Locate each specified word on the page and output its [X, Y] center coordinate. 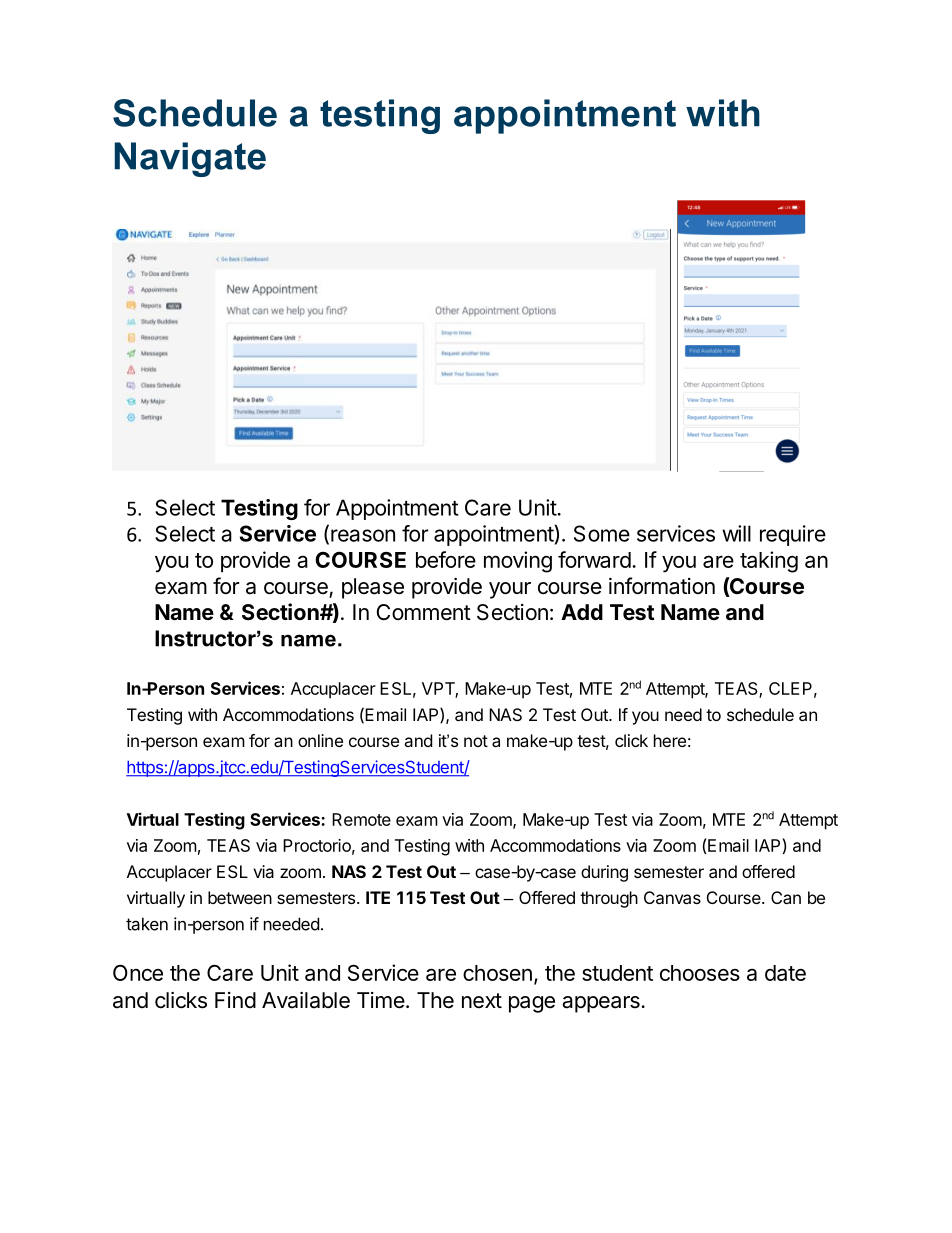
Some [602, 533]
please [373, 588]
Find [235, 1000]
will [736, 533]
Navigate [190, 159]
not [476, 741]
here [670, 740]
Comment [424, 612]
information [662, 586]
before [446, 559]
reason [363, 535]
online [320, 740]
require [793, 535]
